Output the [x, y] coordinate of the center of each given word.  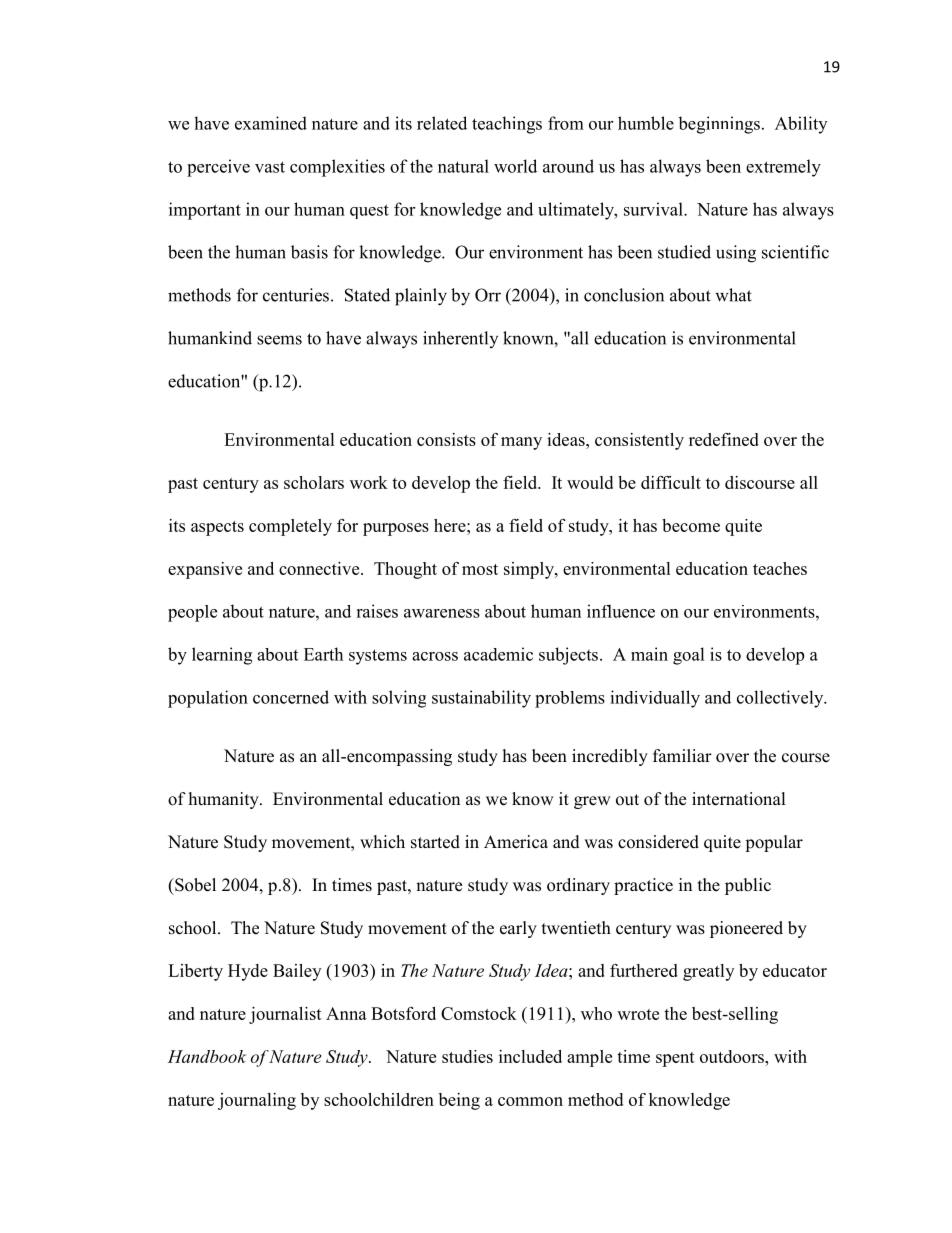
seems [279, 340]
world [515, 166]
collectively [781, 699]
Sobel [194, 885]
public [748, 886]
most [480, 569]
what [733, 295]
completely [290, 527]
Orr [488, 295]
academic [498, 654]
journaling [257, 1101]
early [518, 929]
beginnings [719, 125]
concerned [291, 697]
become [691, 525]
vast [270, 167]
